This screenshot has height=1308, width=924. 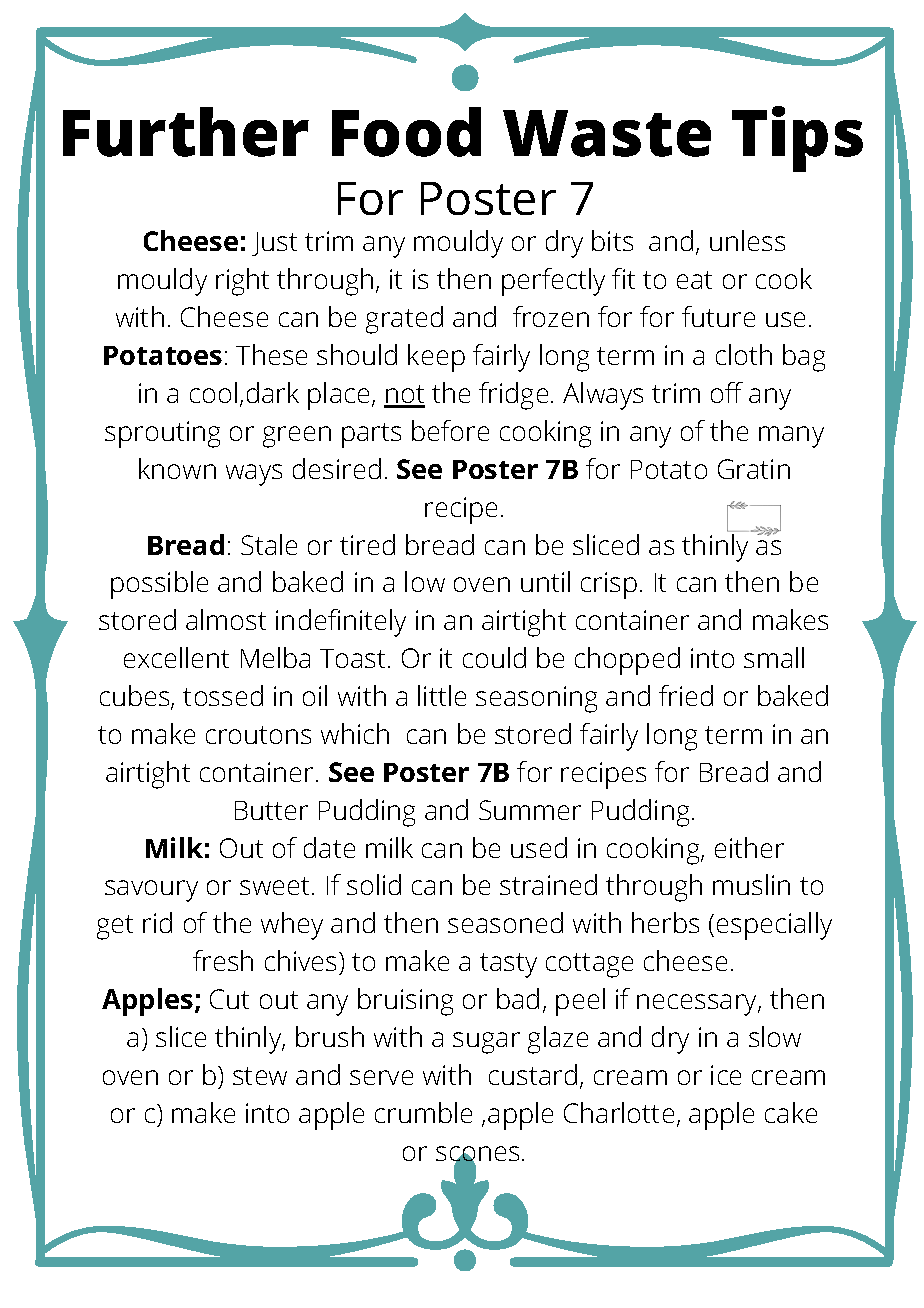 What do you see at coordinates (186, 132) in the screenshot?
I see `Further` at bounding box center [186, 132].
